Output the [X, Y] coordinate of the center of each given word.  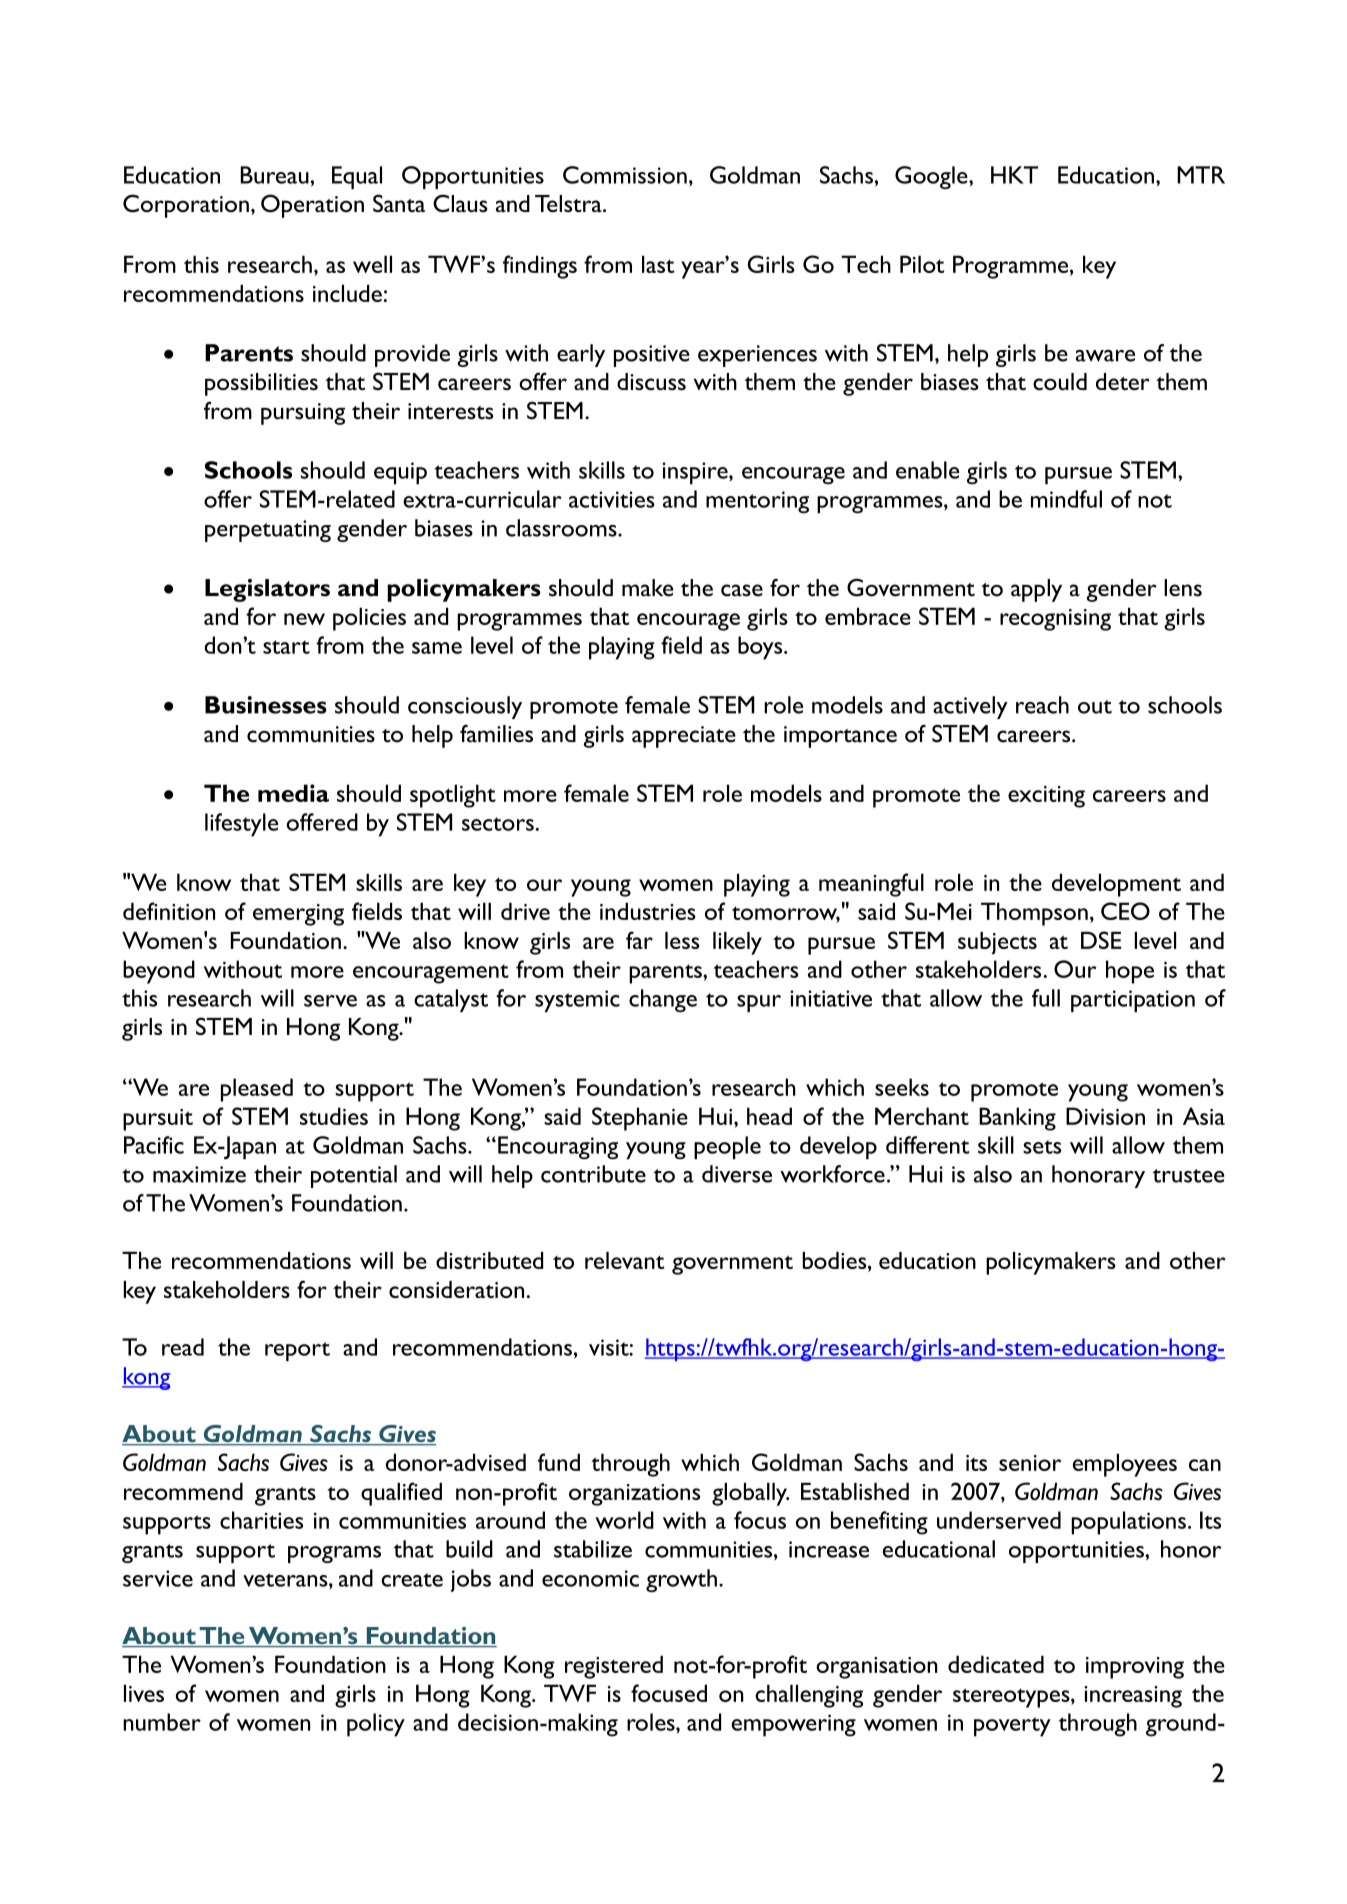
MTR [1201, 175]
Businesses [266, 705]
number [162, 1722]
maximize [199, 1174]
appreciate [684, 737]
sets [1042, 1147]
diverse [737, 1174]
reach [1042, 705]
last [658, 264]
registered [614, 1667]
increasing [1133, 1697]
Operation [312, 206]
